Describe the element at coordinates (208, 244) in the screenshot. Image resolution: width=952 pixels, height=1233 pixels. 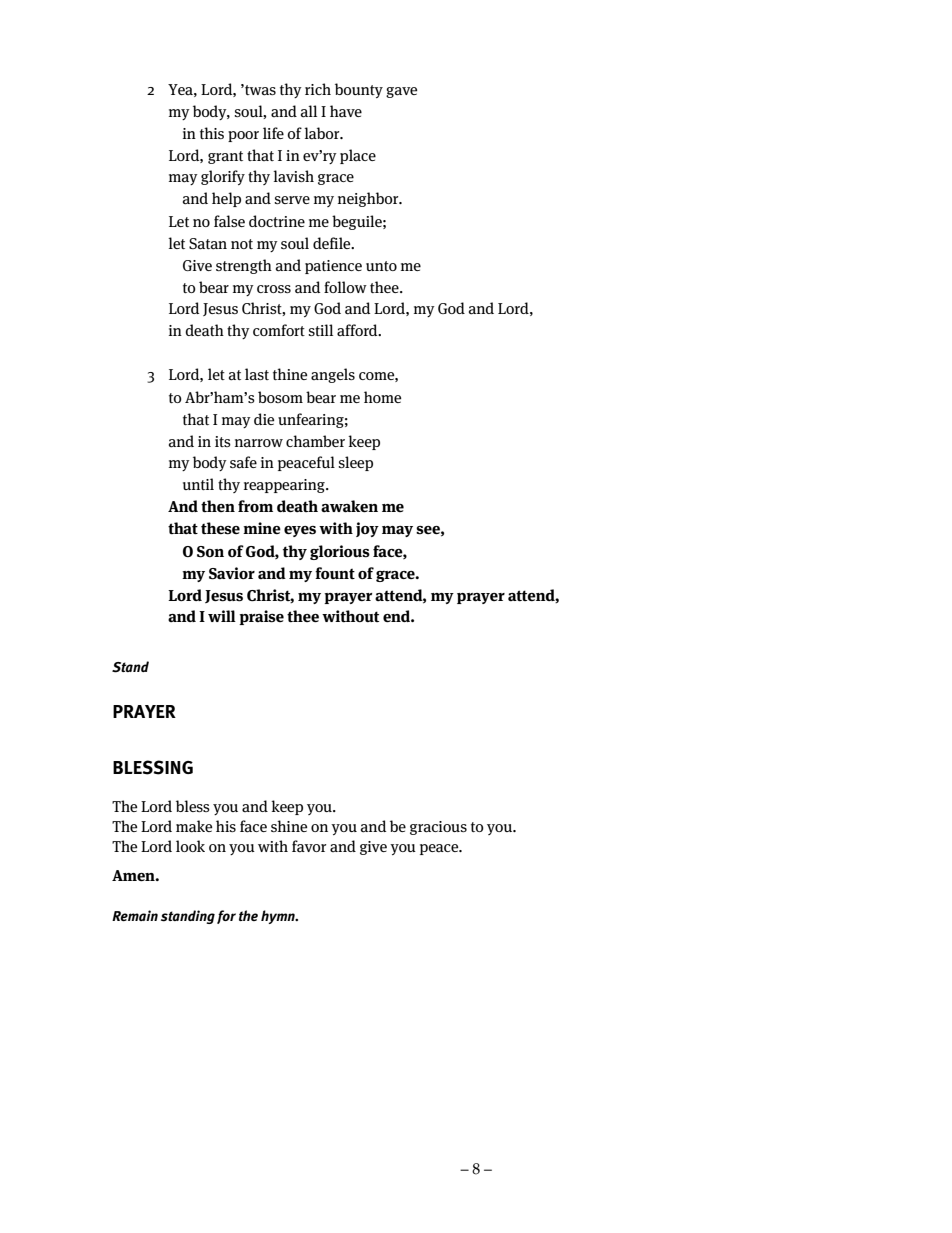
I see `Satan` at that location.
